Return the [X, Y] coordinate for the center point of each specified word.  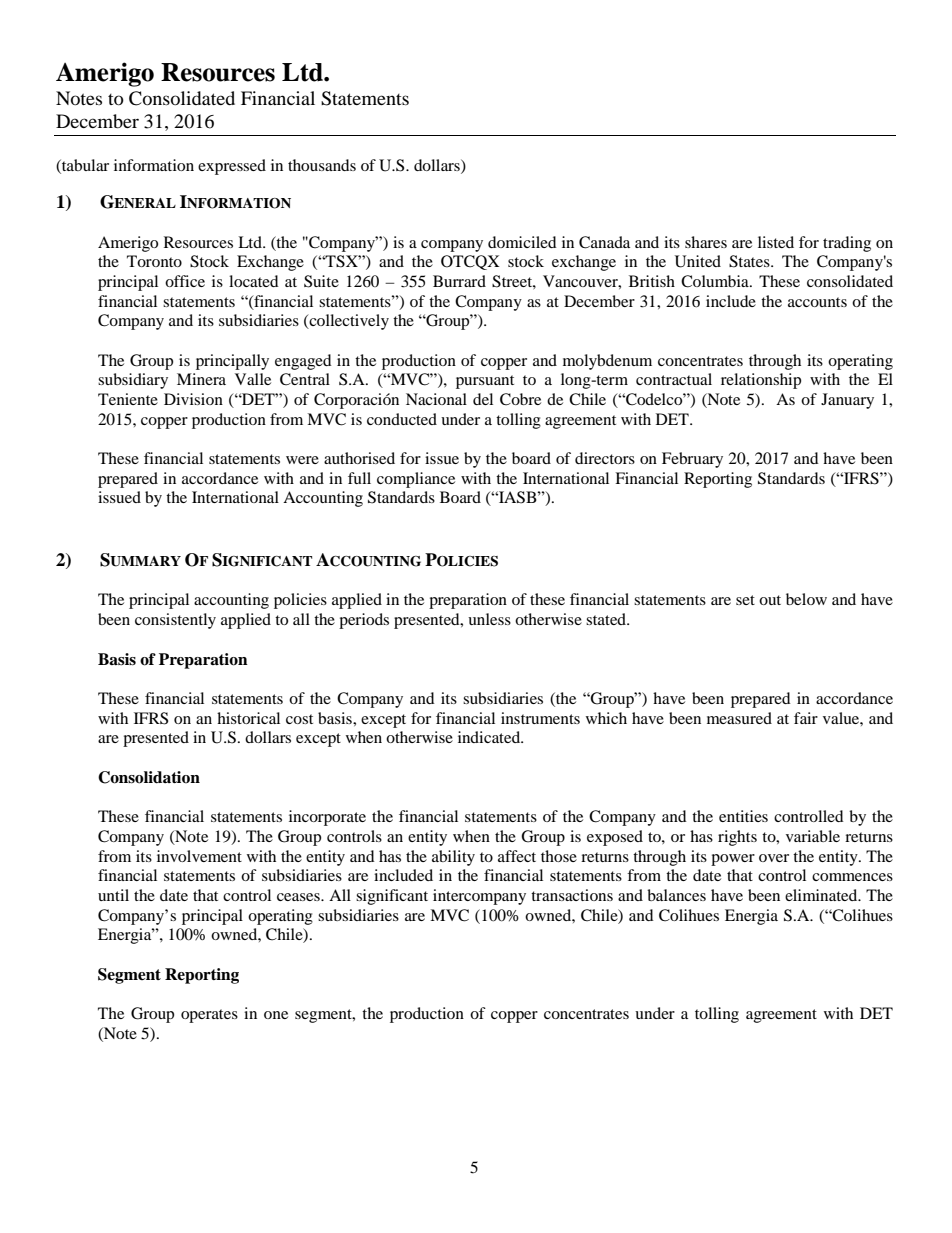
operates [209, 1016]
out [770, 600]
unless [489, 619]
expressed [232, 167]
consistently [175, 621]
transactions [572, 895]
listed [776, 242]
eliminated [822, 895]
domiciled [522, 242]
